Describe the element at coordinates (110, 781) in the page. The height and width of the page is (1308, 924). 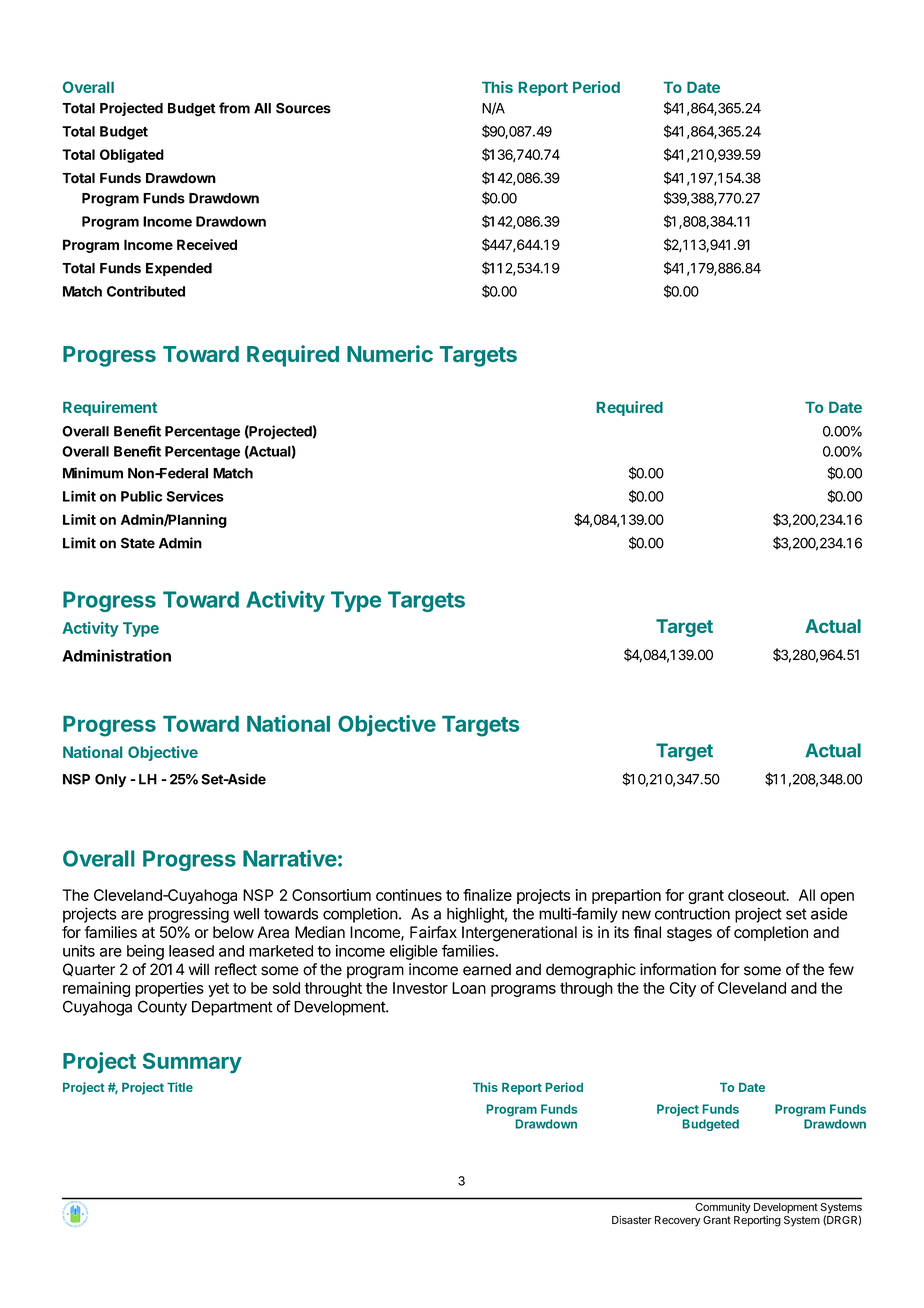
I see `Only` at that location.
